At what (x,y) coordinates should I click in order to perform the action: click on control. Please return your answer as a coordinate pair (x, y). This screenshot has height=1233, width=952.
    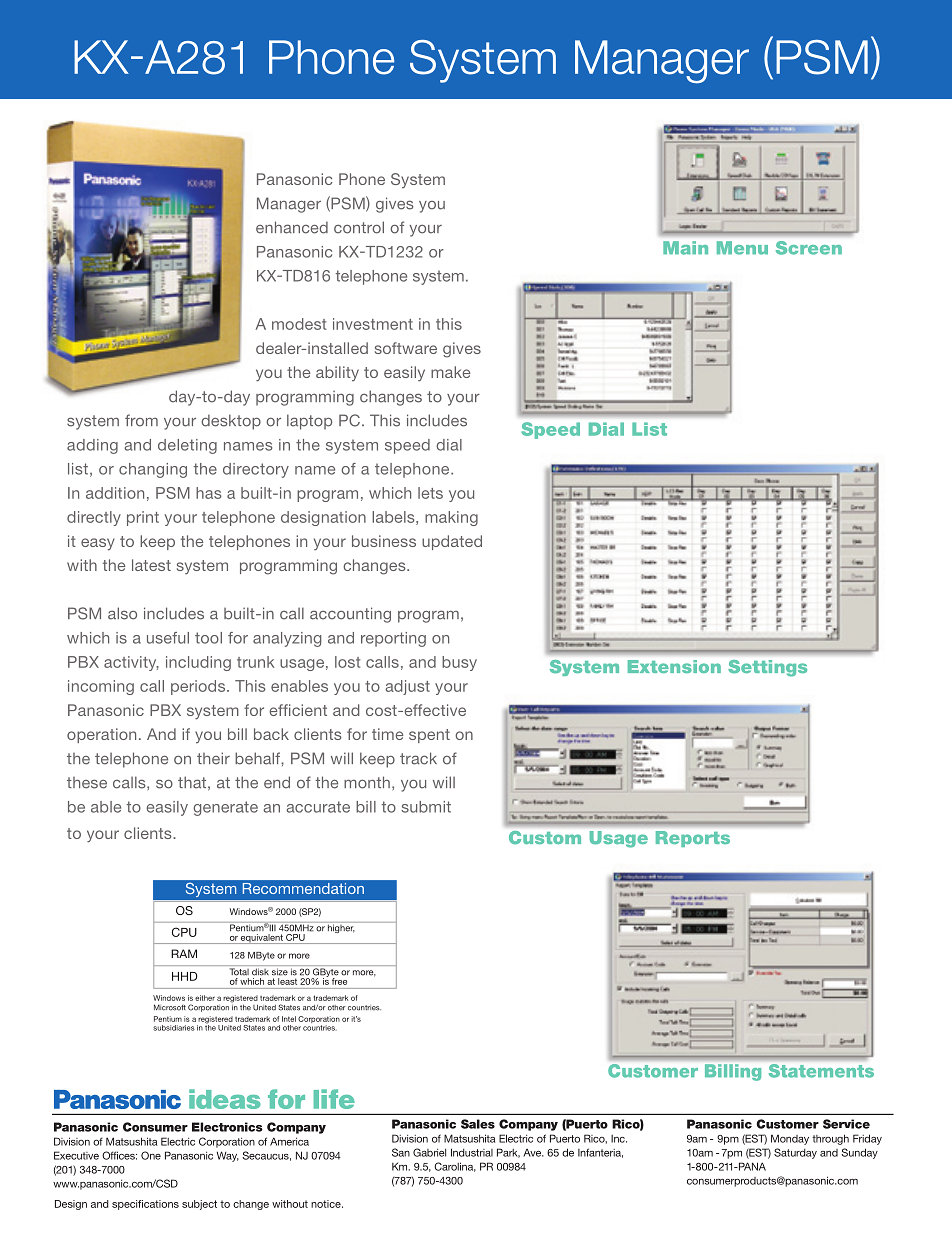
    Looking at the image, I should click on (359, 227).
